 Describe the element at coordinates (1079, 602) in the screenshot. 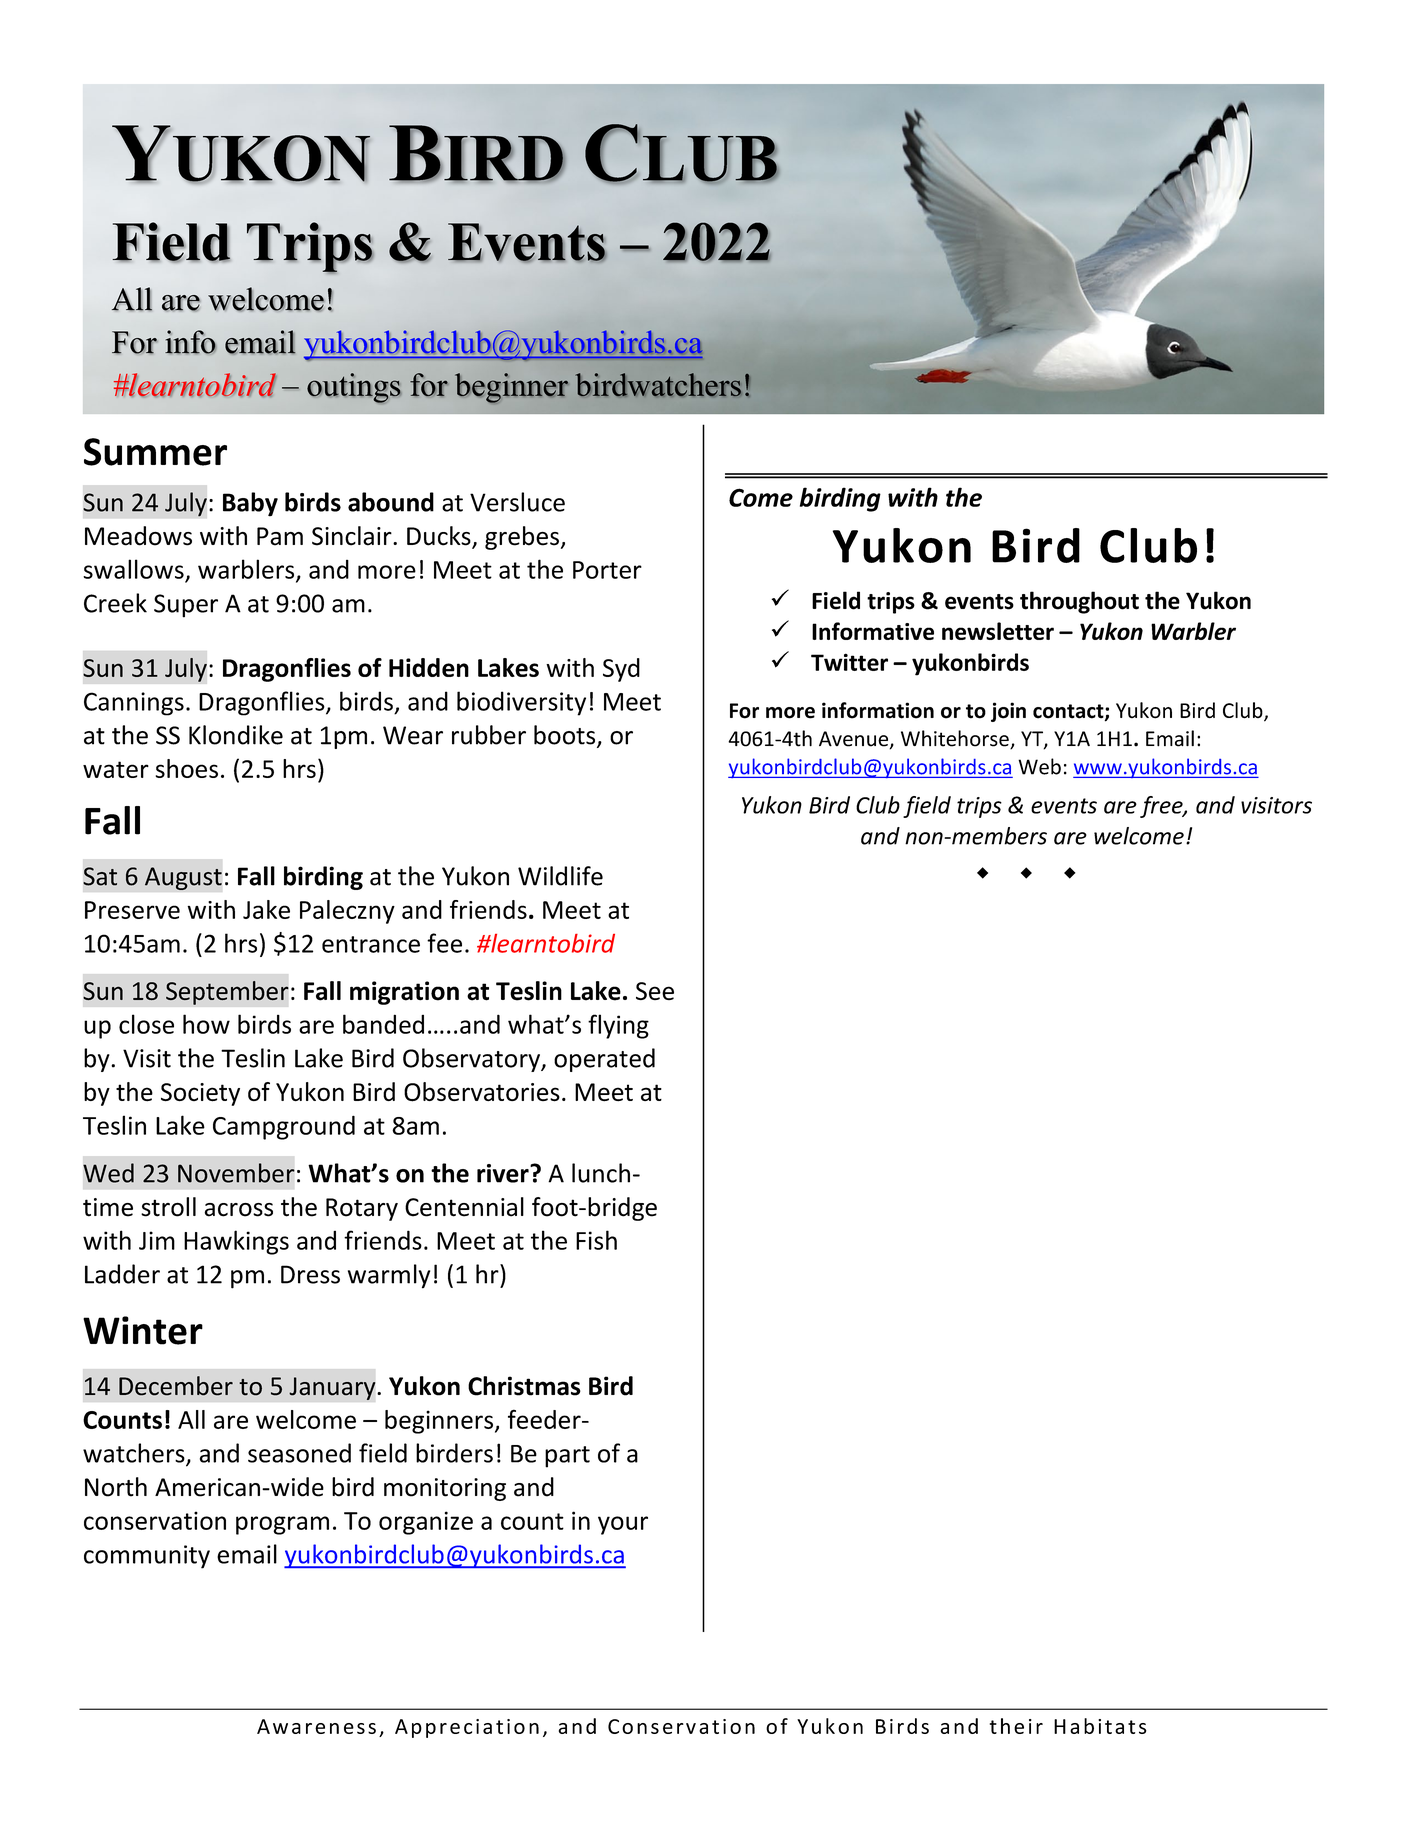

I see `throughout` at that location.
